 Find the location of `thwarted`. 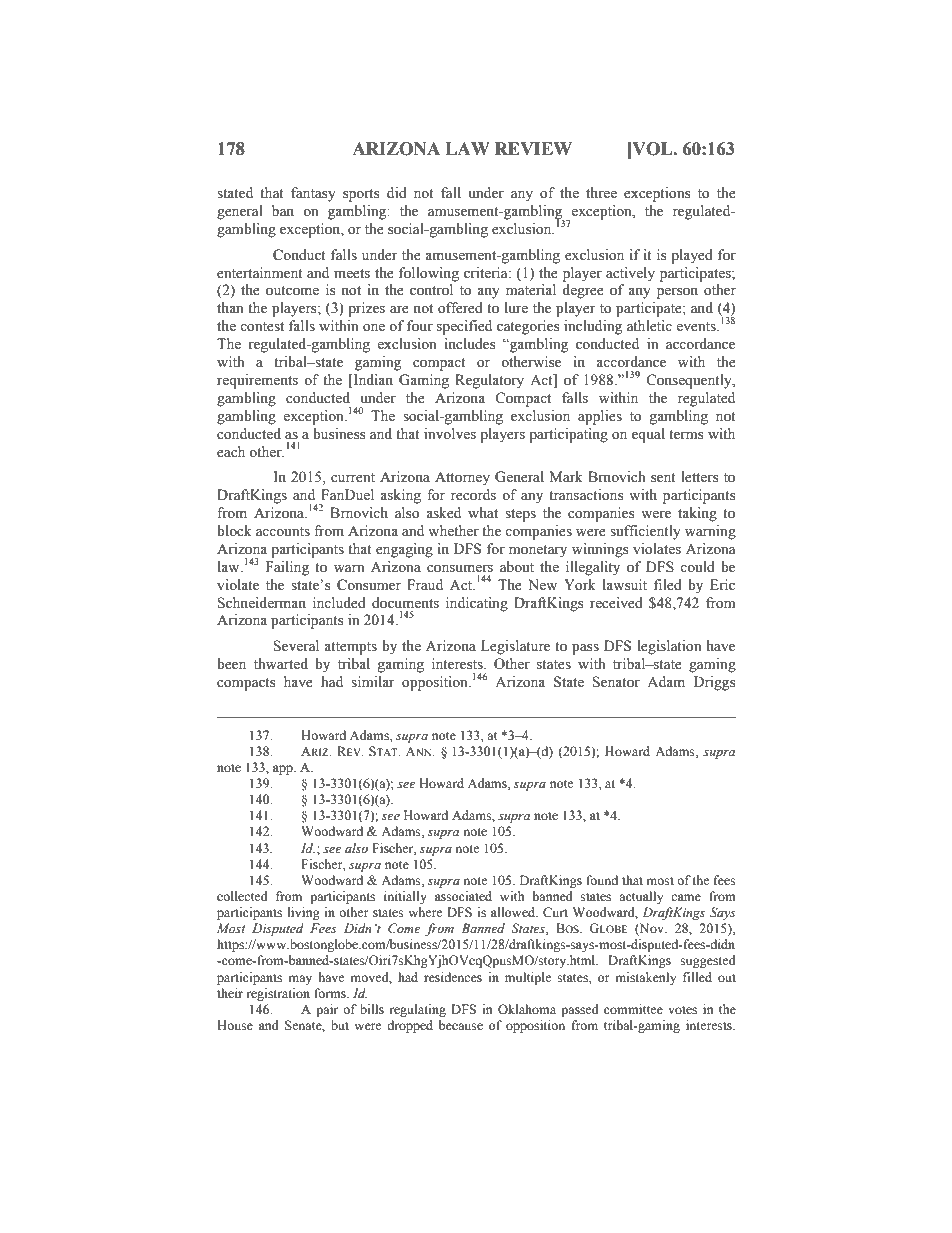

thwarted is located at coordinates (281, 664).
